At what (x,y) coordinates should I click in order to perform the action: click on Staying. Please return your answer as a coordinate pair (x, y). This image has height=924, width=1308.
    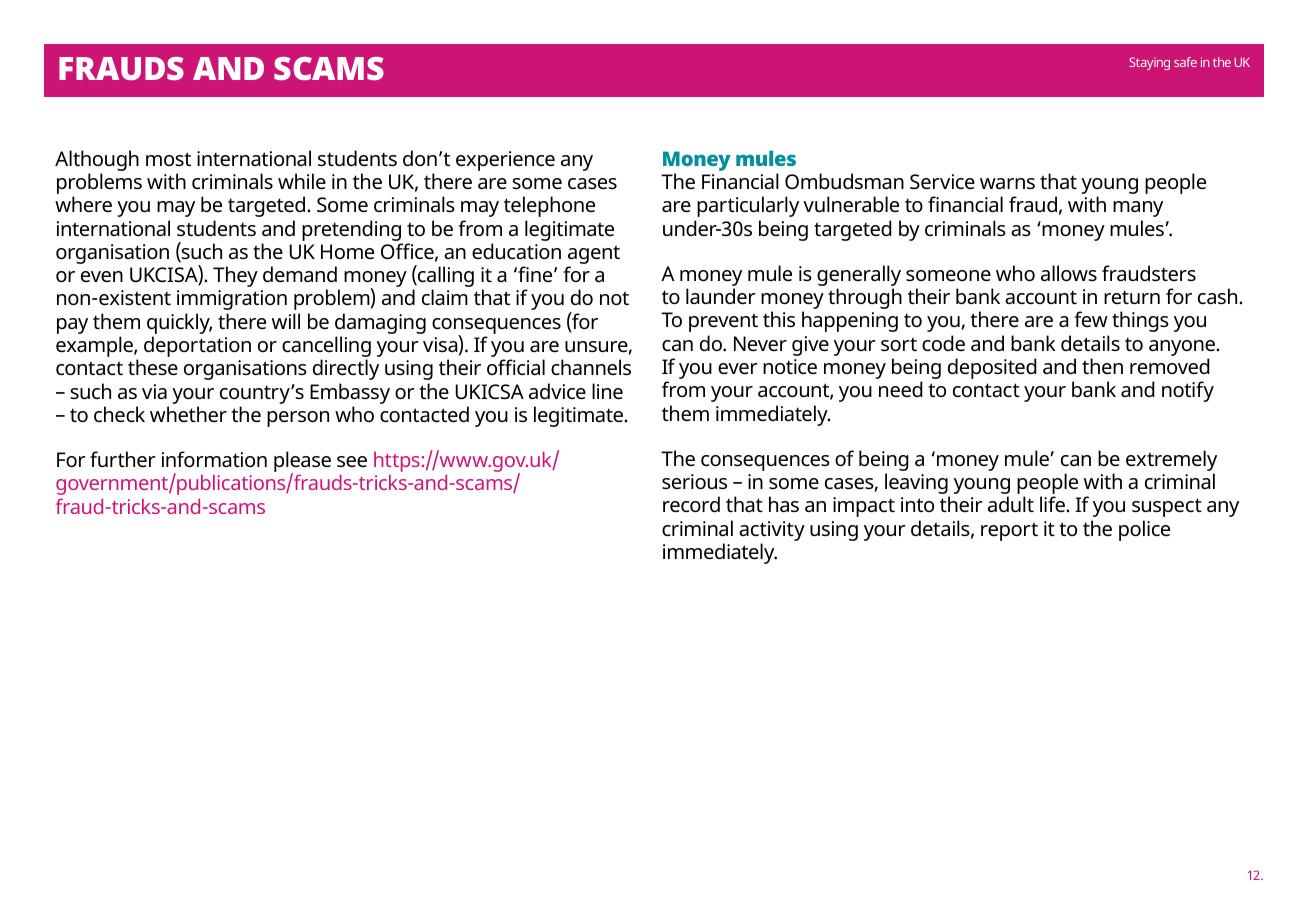
    Looking at the image, I should click on (1149, 63).
